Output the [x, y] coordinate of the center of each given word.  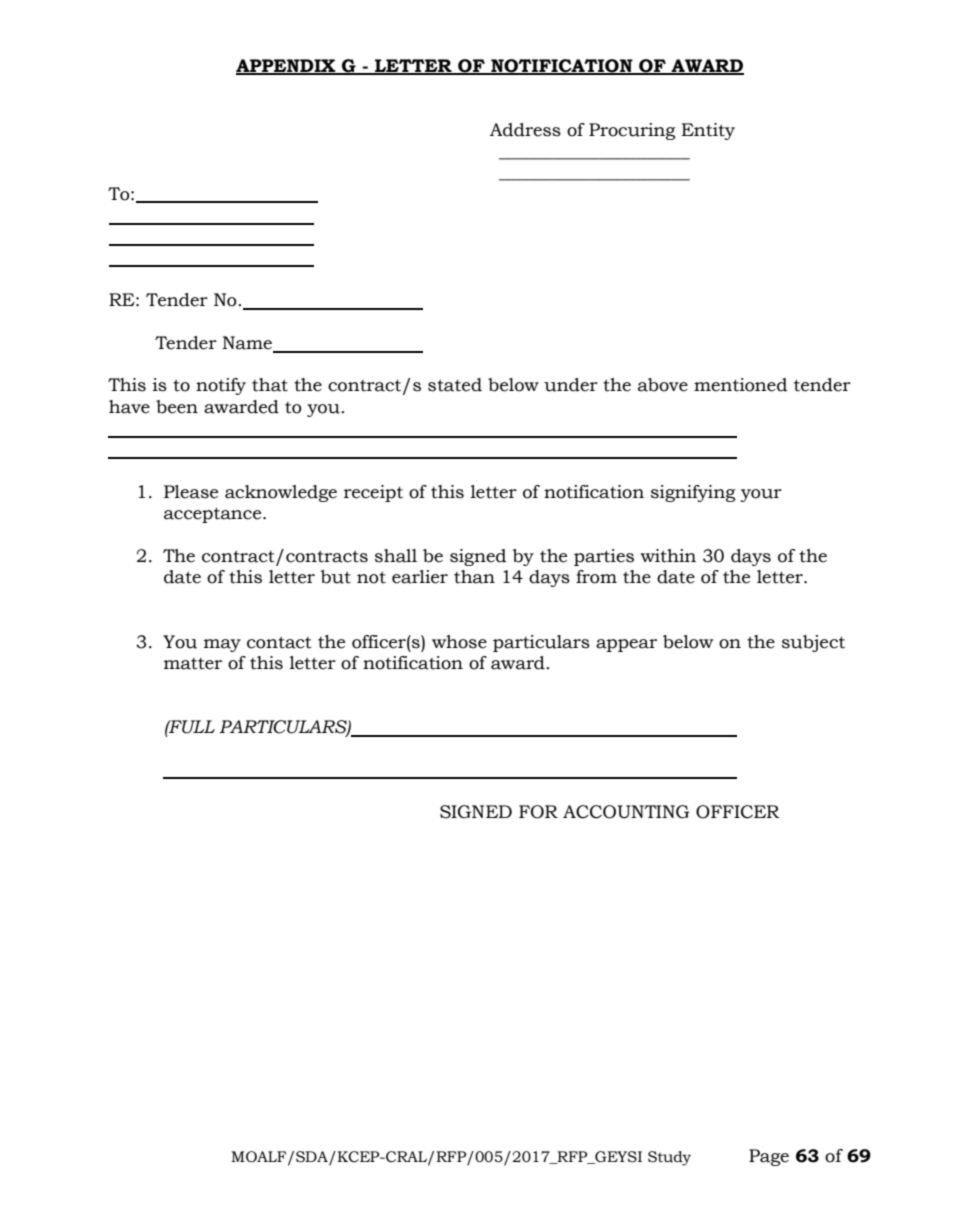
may [222, 645]
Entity [708, 131]
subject [813, 643]
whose [459, 642]
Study [669, 1158]
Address [525, 130]
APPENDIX [287, 66]
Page [769, 1157]
